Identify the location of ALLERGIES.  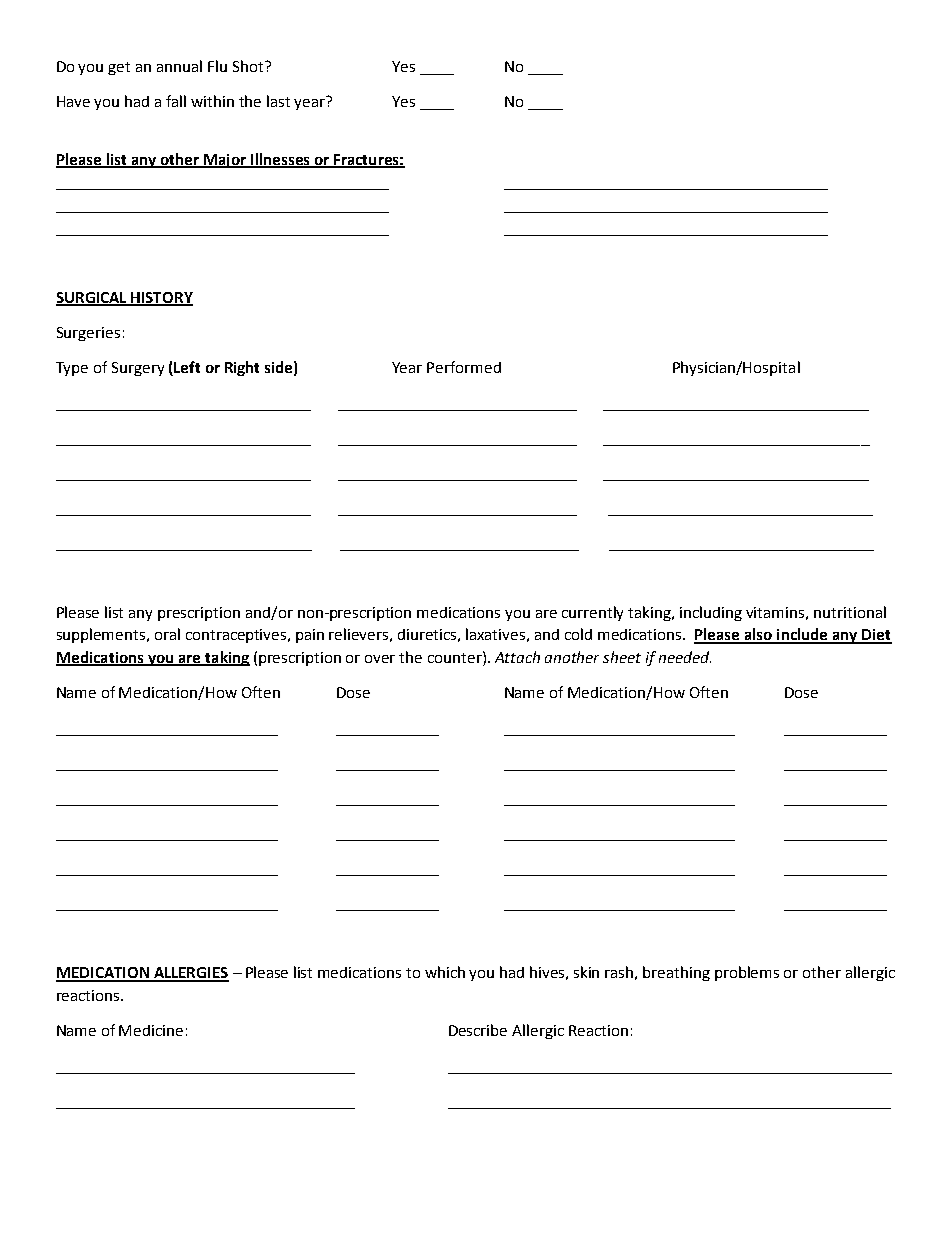
(190, 974).
